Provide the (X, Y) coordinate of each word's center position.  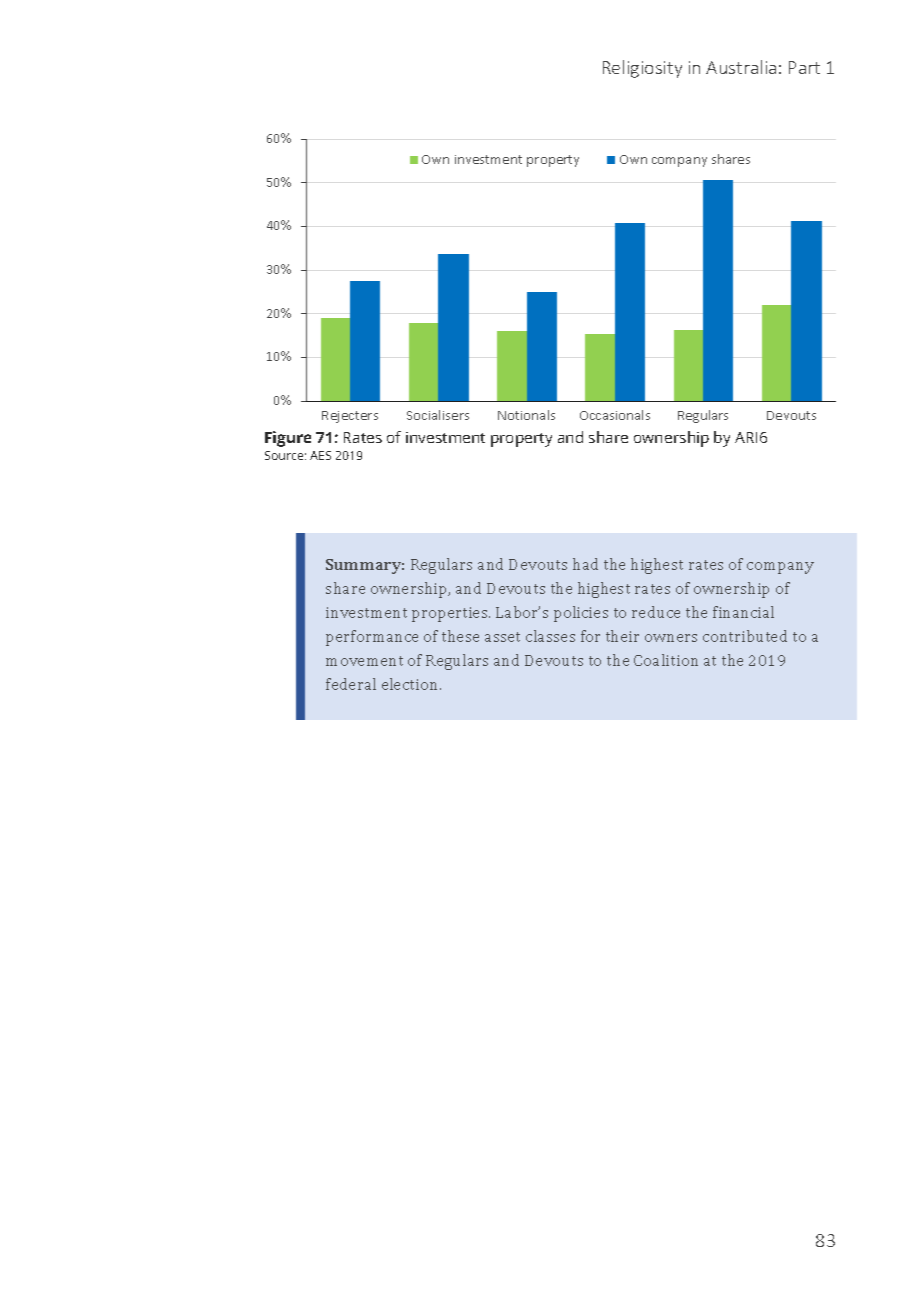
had (585, 564)
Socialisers (438, 415)
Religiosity (642, 69)
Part (804, 67)
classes (550, 636)
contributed (745, 636)
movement (364, 661)
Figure (288, 439)
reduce (656, 612)
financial (743, 612)
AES (320, 455)
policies (581, 614)
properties (451, 614)
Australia (741, 67)
